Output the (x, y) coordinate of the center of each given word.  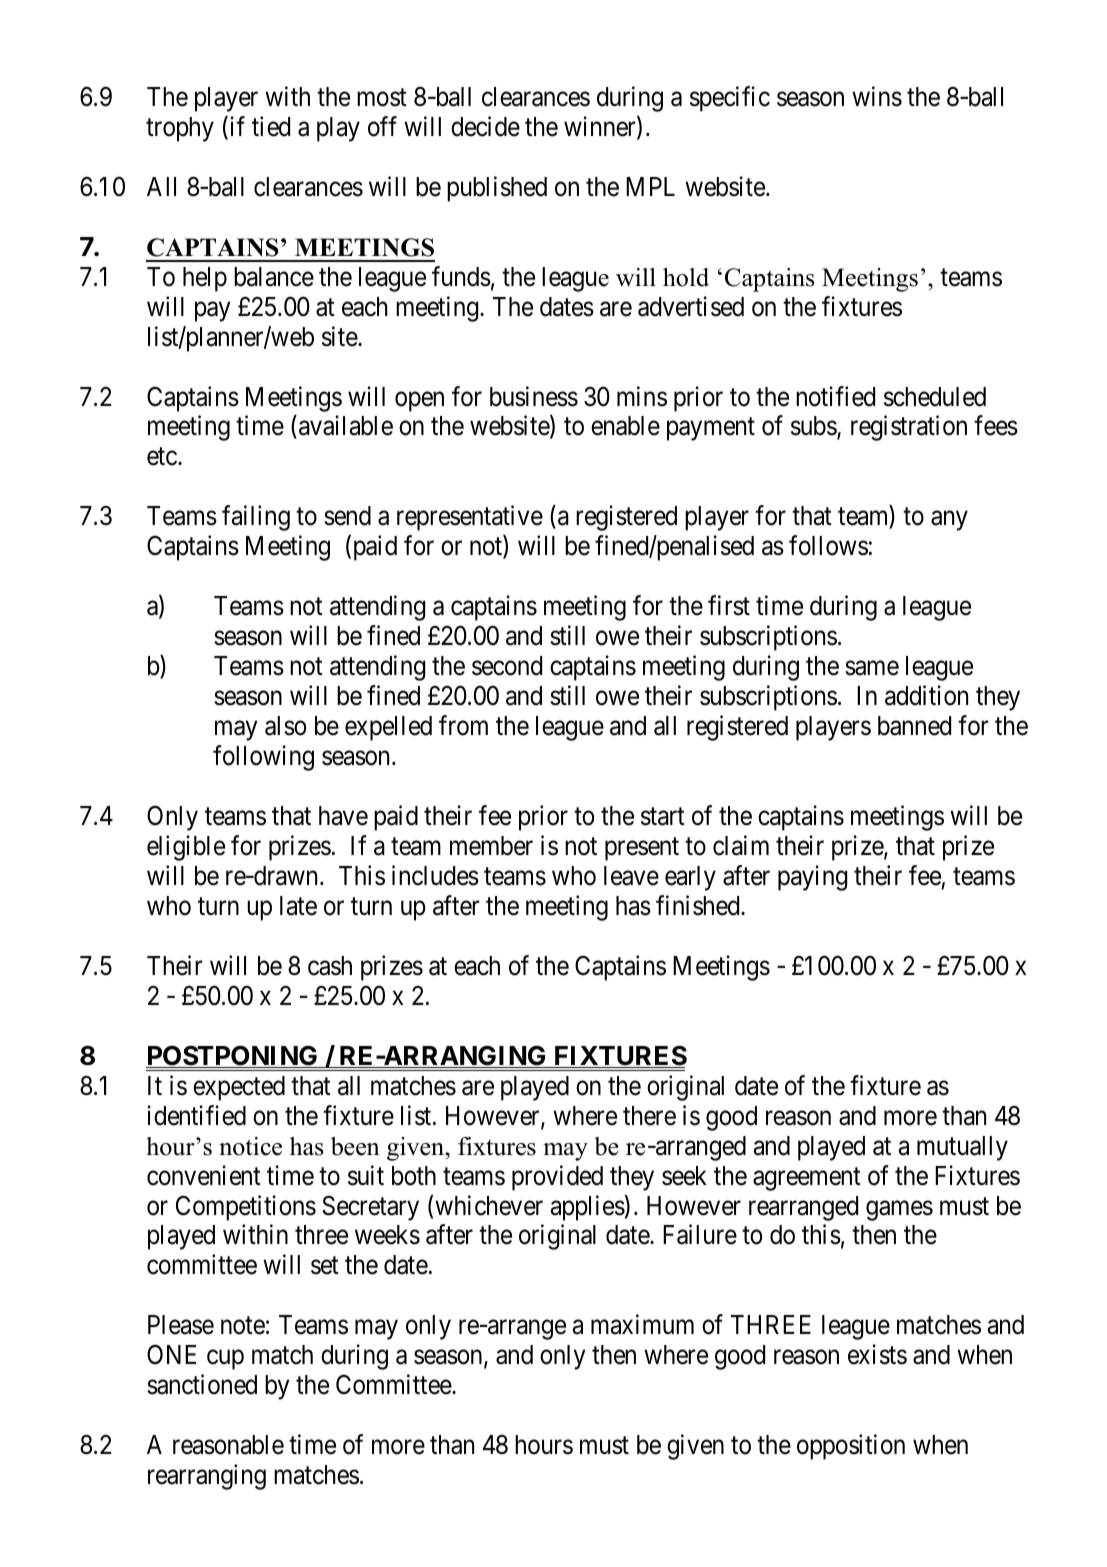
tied (271, 126)
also (285, 726)
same (872, 668)
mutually (962, 1148)
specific (730, 99)
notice (250, 1146)
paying (812, 878)
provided (557, 1178)
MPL (650, 186)
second (507, 666)
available (346, 426)
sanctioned (202, 1384)
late (298, 906)
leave (631, 876)
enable (625, 426)
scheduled (935, 397)
